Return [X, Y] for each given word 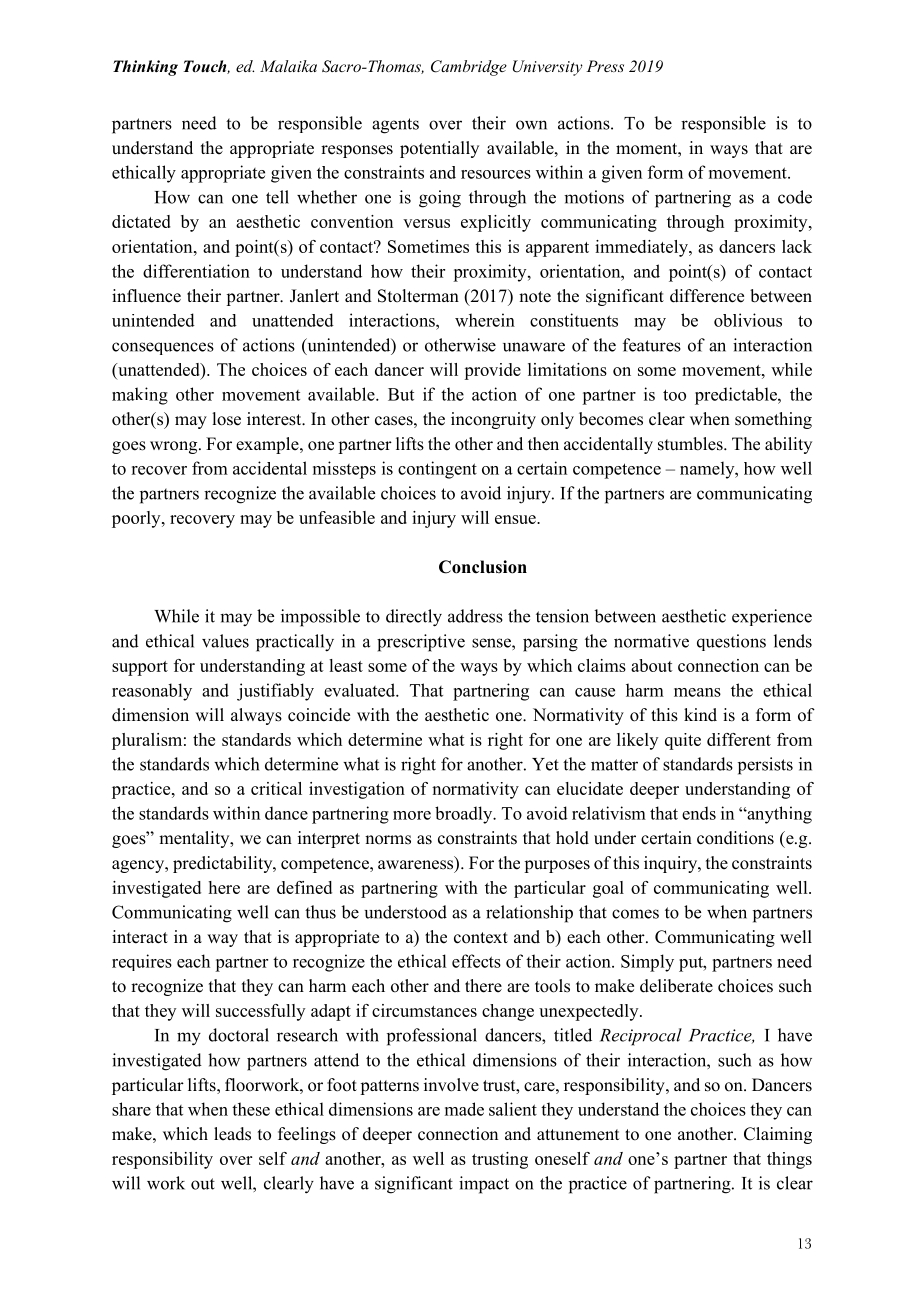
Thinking [145, 68]
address [475, 616]
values [225, 641]
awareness [417, 866]
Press [605, 66]
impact [484, 1185]
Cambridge [469, 68]
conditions [735, 838]
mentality [195, 839]
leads [232, 1134]
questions [731, 642]
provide [492, 371]
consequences [163, 348]
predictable [737, 396]
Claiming [778, 1135]
